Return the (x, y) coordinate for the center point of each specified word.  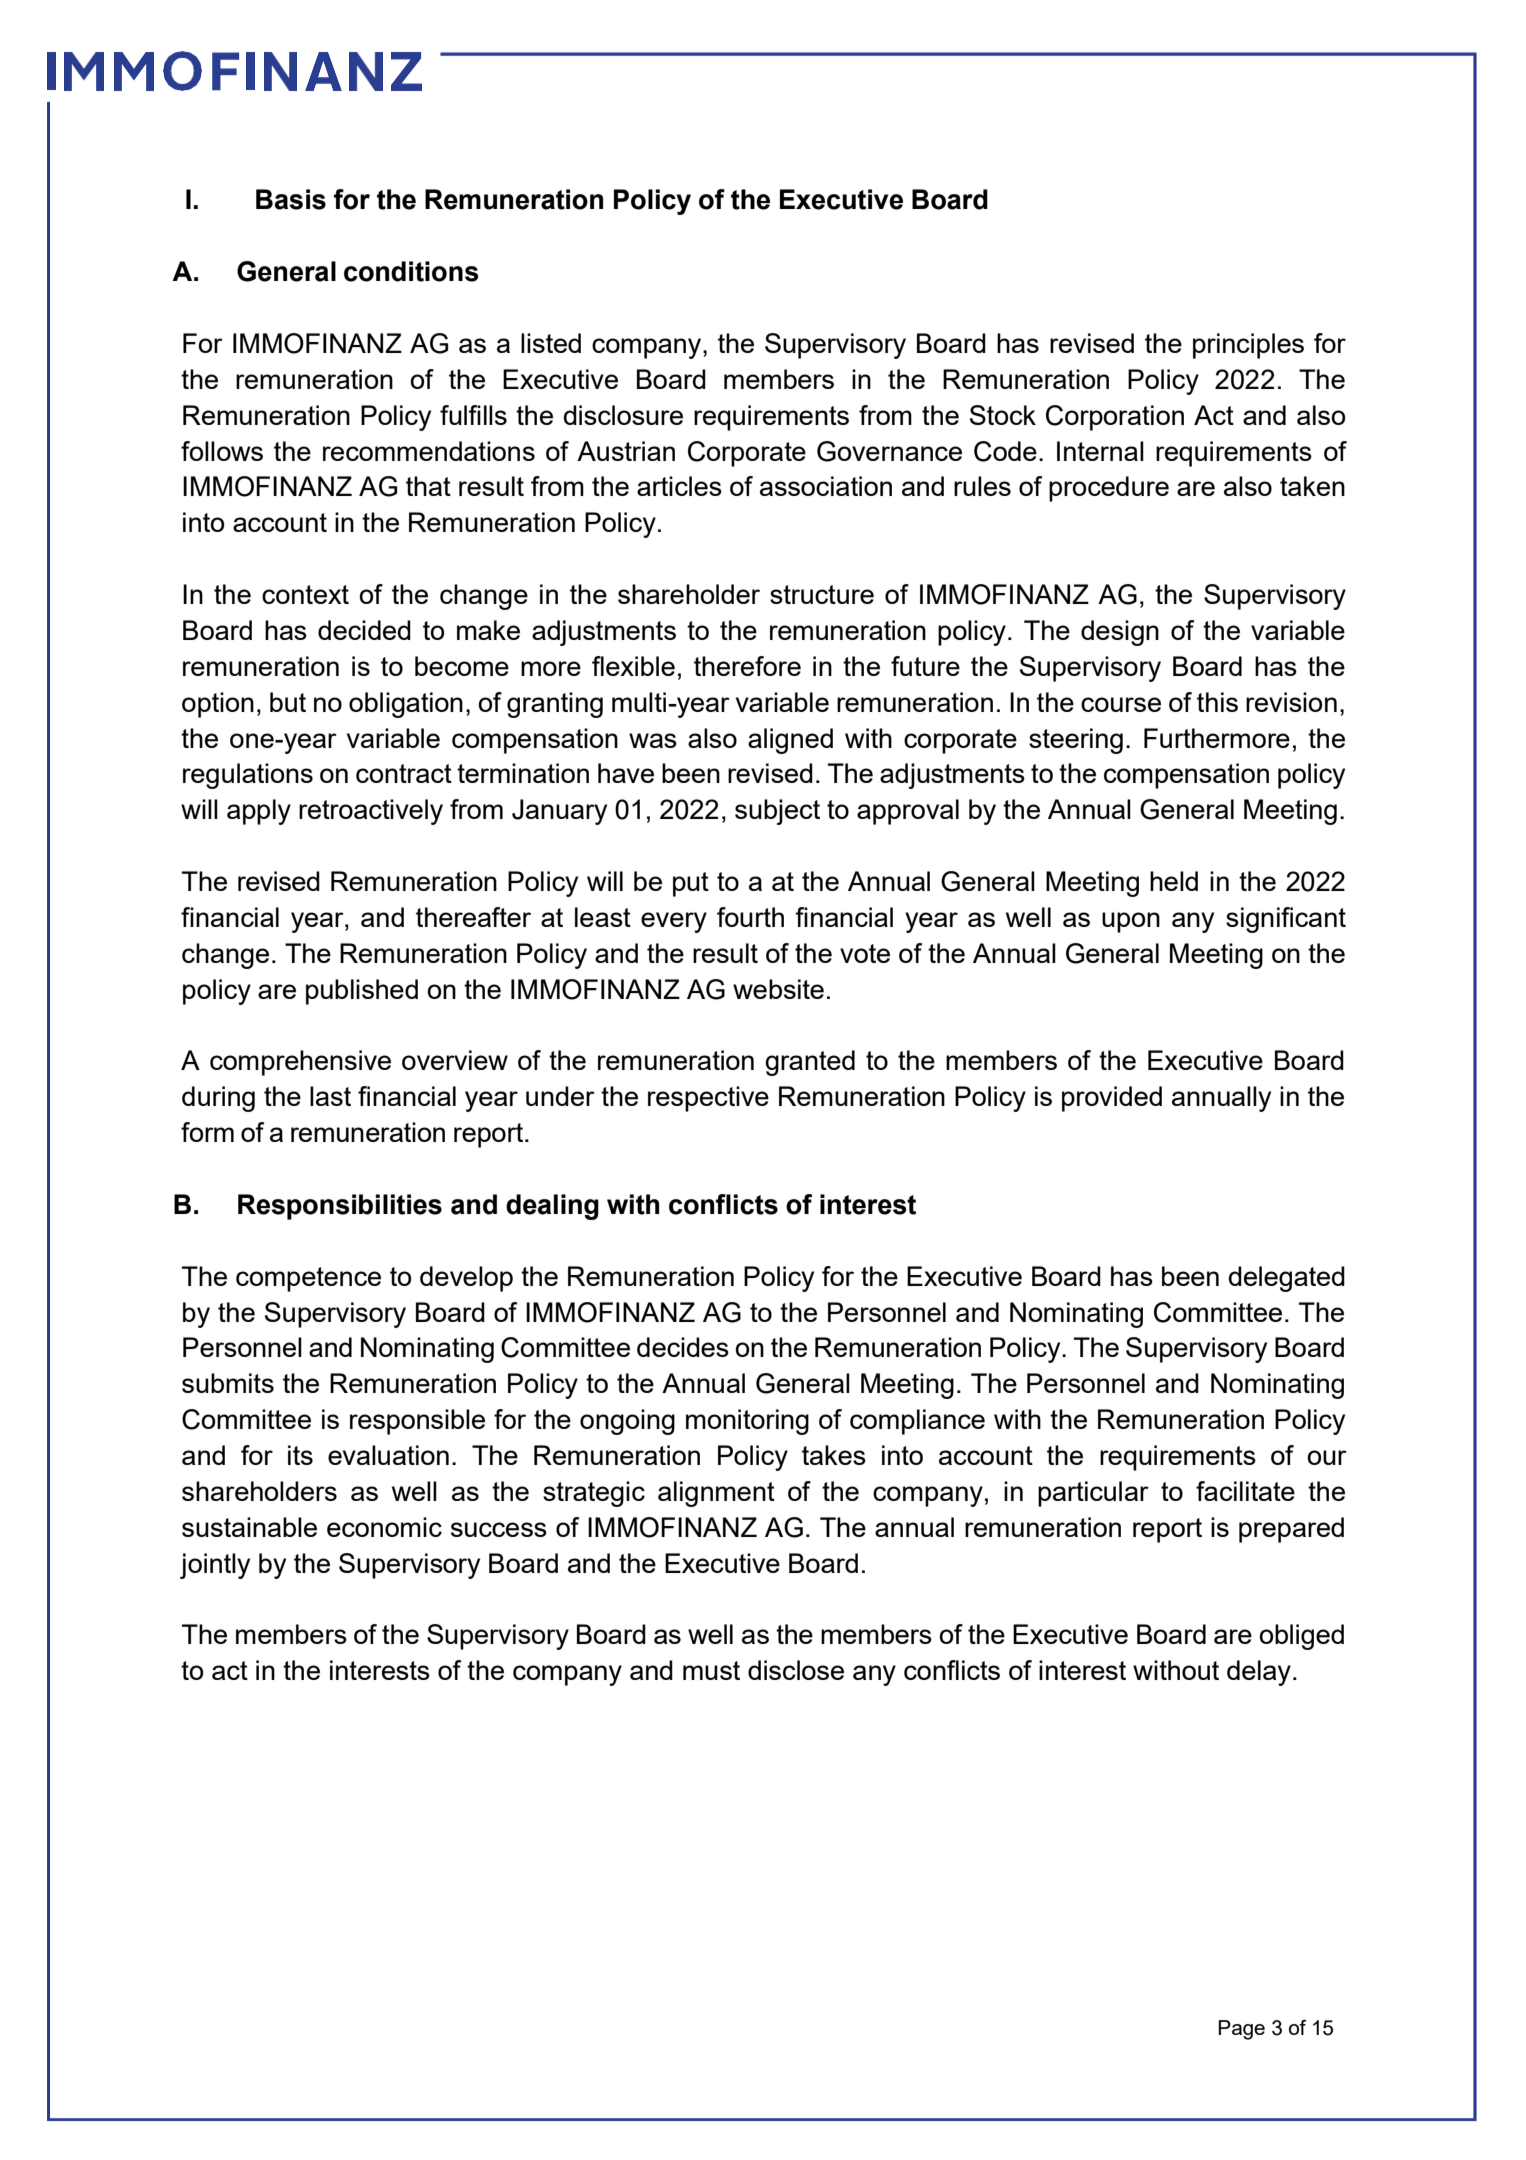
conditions (411, 271)
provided (1112, 1099)
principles (1248, 346)
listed (551, 343)
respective (708, 1099)
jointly (215, 1566)
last (330, 1096)
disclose (796, 1670)
